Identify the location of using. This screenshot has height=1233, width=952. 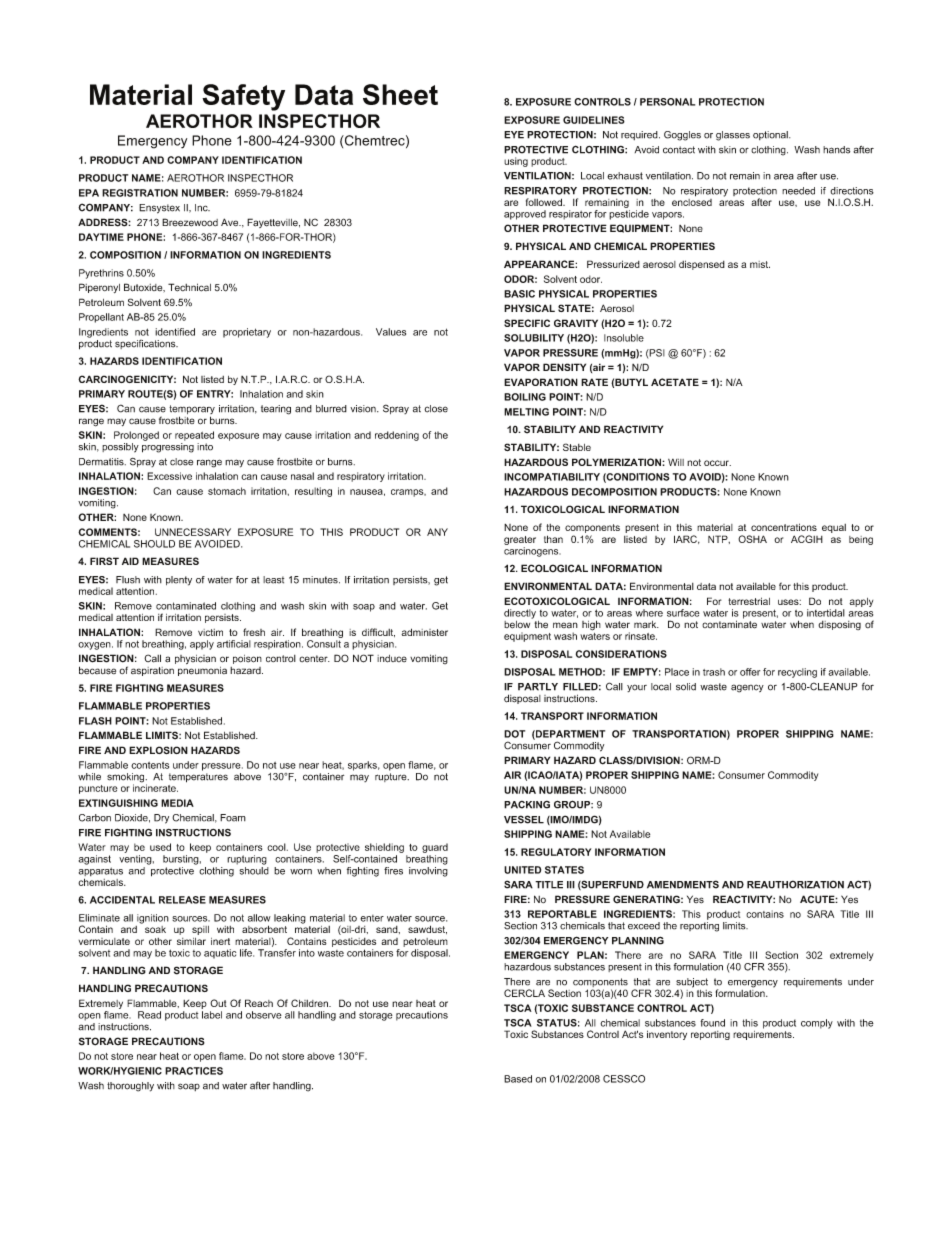
(516, 162).
